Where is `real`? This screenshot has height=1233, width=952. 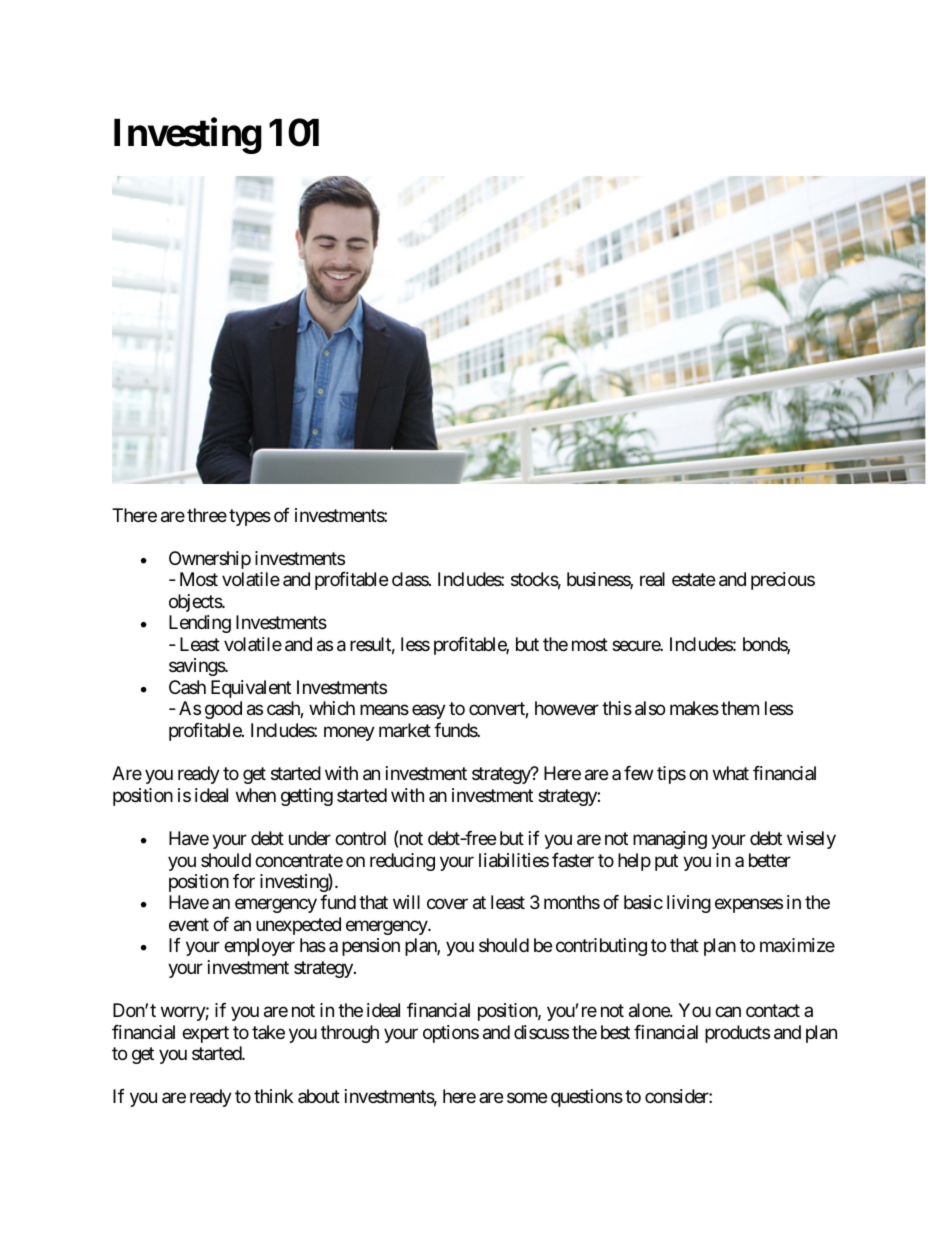 real is located at coordinates (652, 579).
